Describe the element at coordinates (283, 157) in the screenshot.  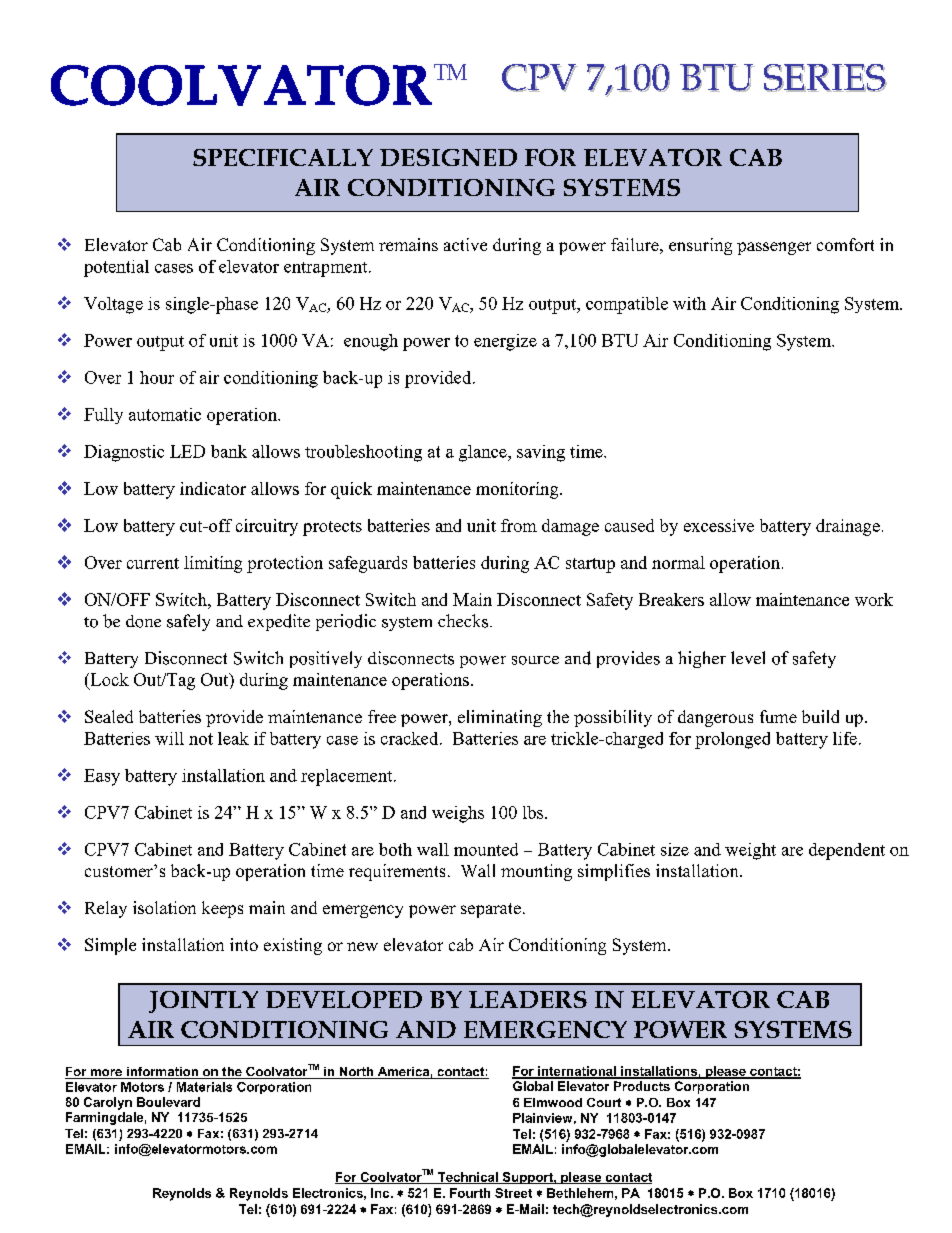
I see `SPECIFICALLY` at that location.
